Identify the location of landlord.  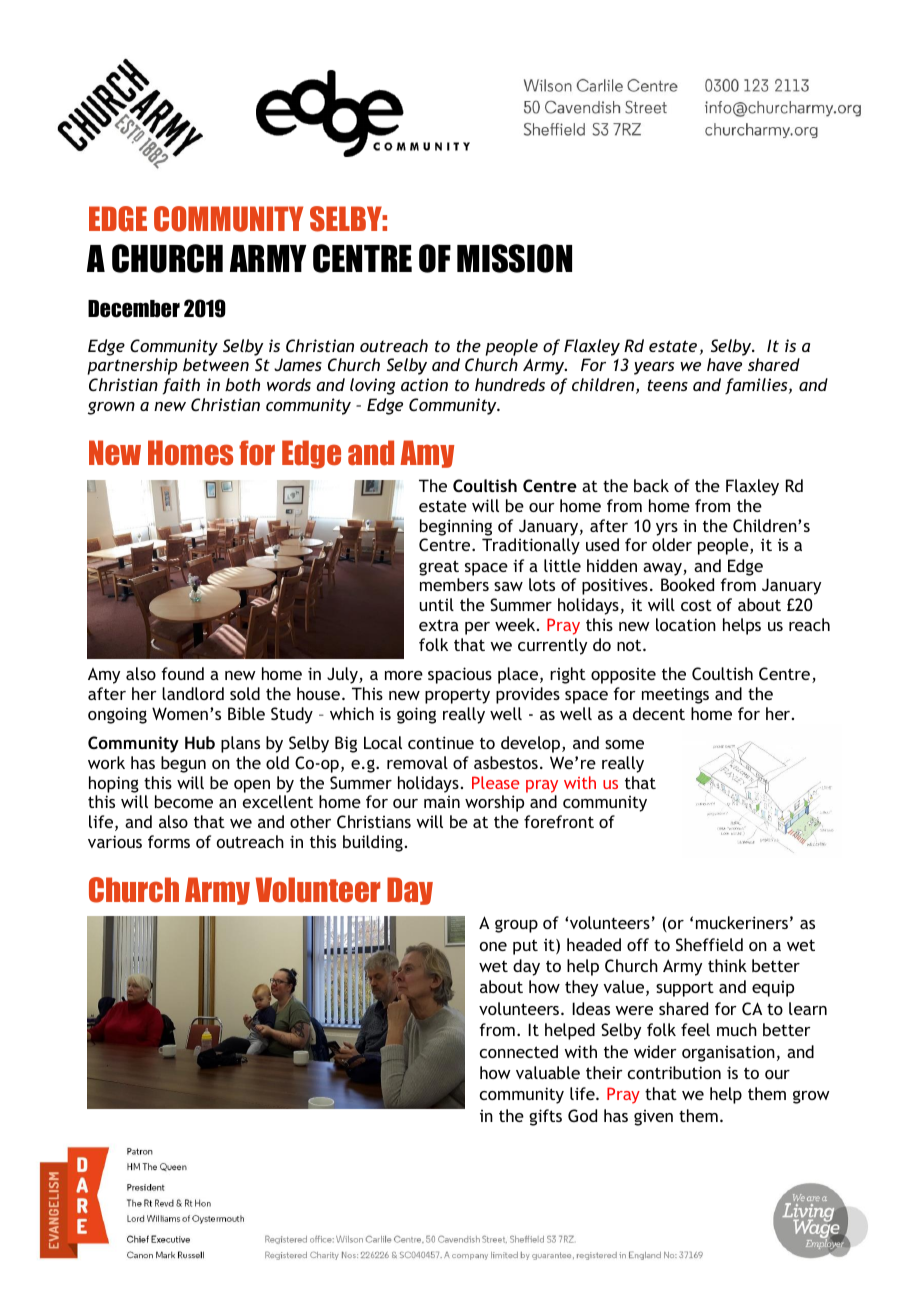
(193, 693).
